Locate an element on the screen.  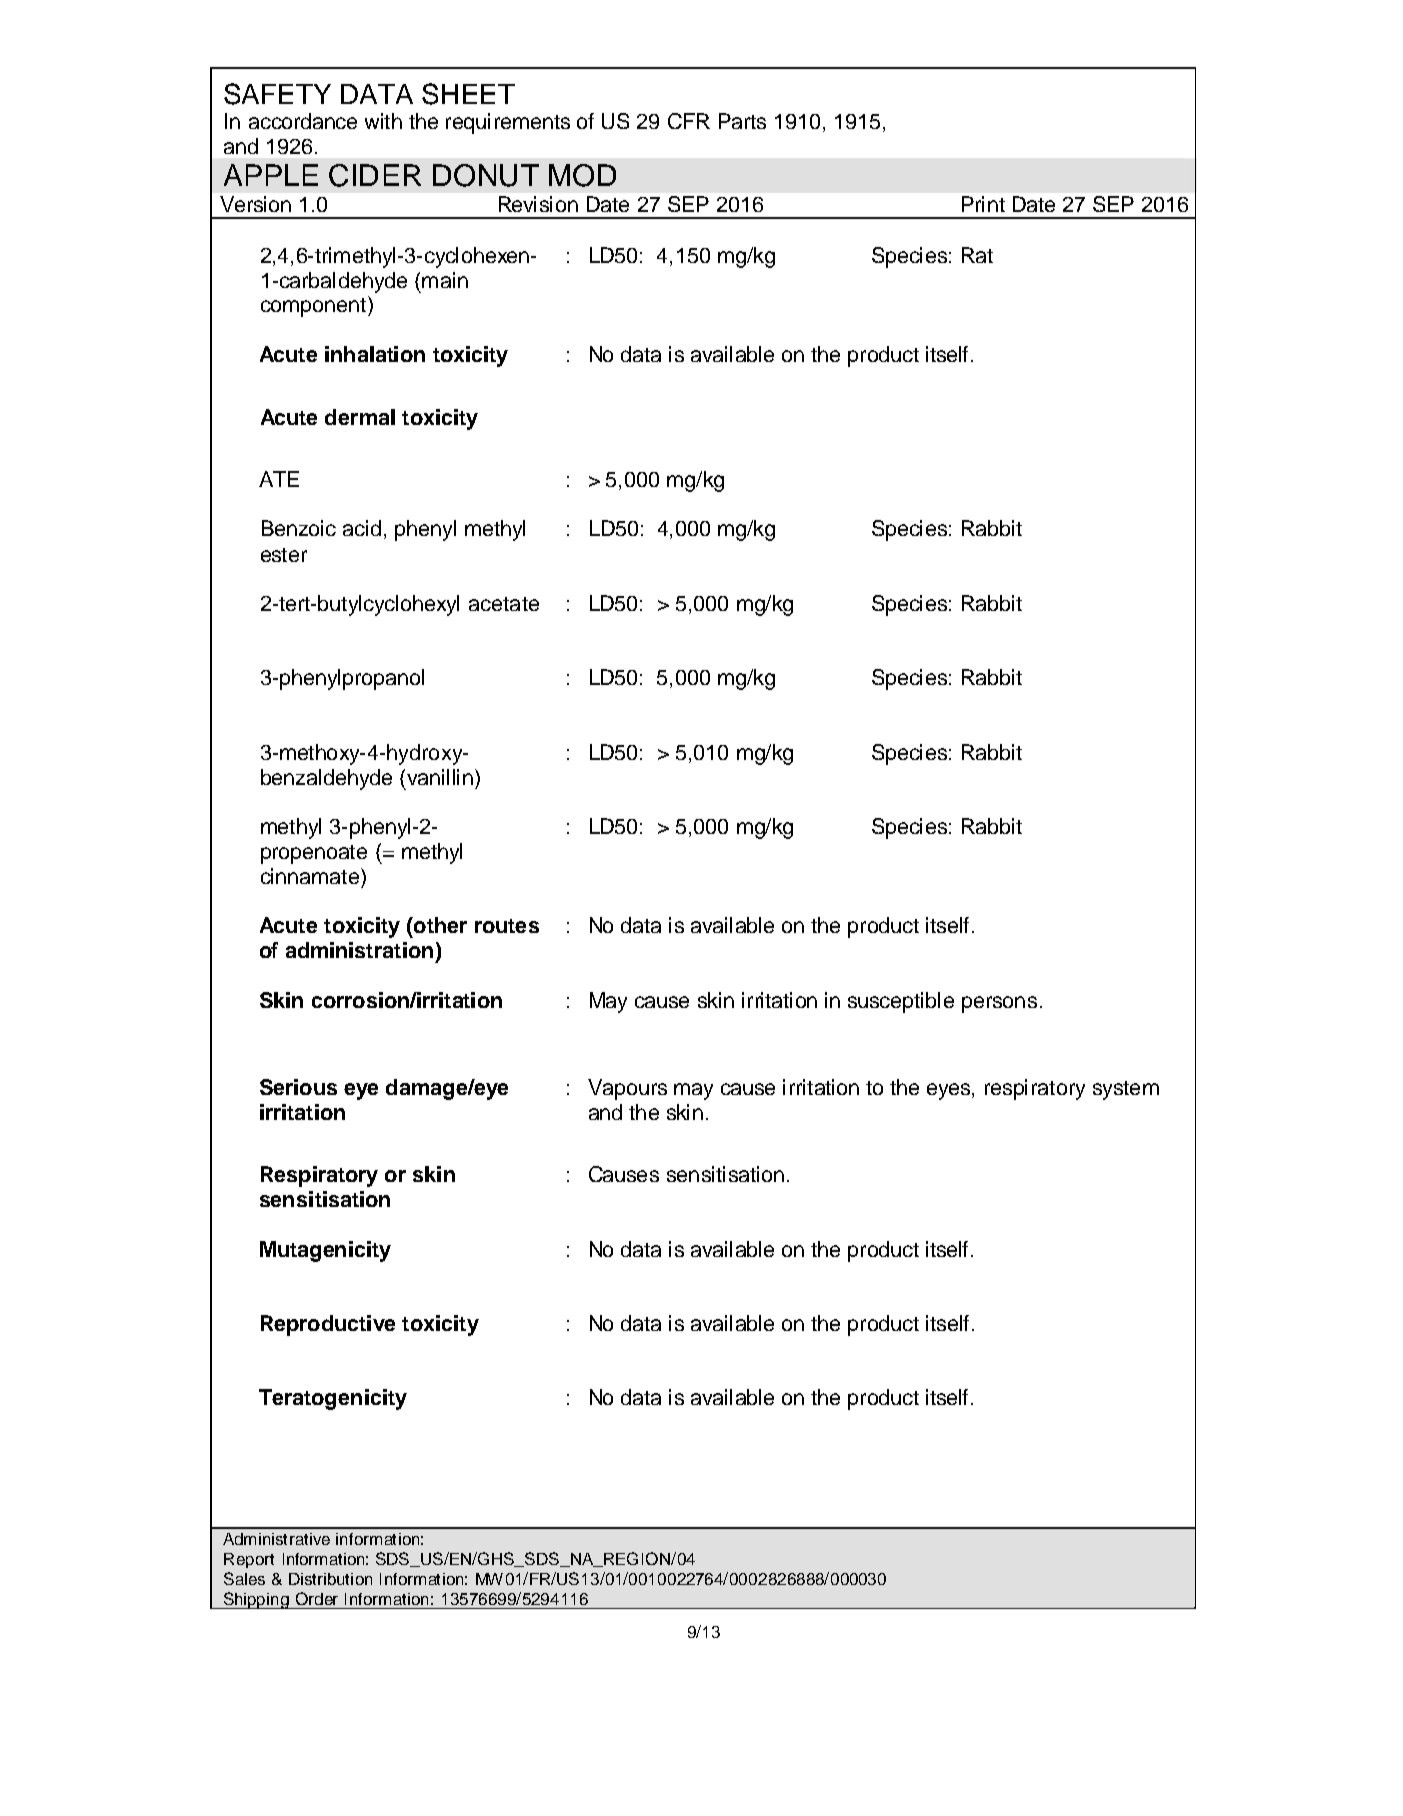
routes is located at coordinates (507, 926).
